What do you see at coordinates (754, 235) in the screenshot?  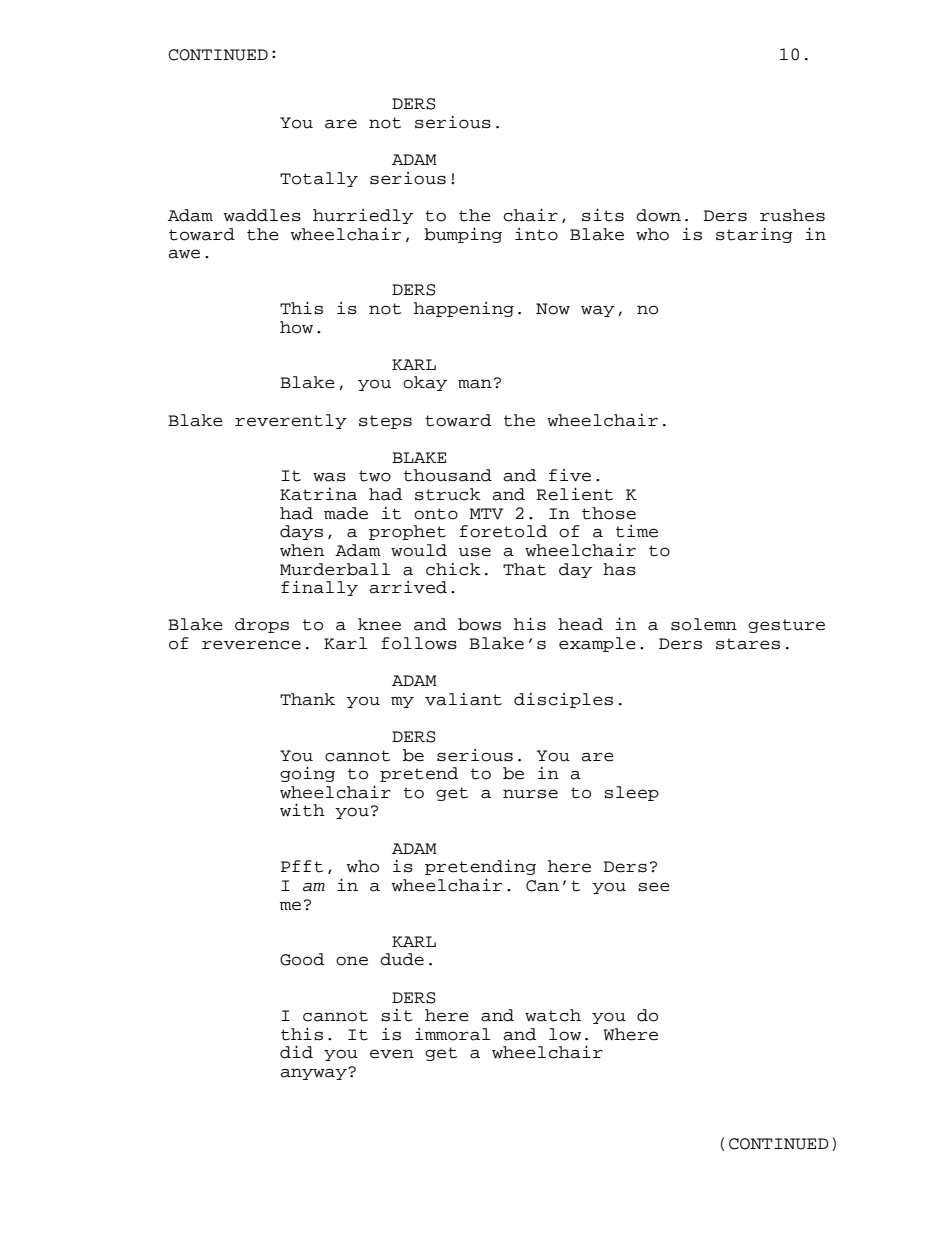 I see `staring` at bounding box center [754, 235].
